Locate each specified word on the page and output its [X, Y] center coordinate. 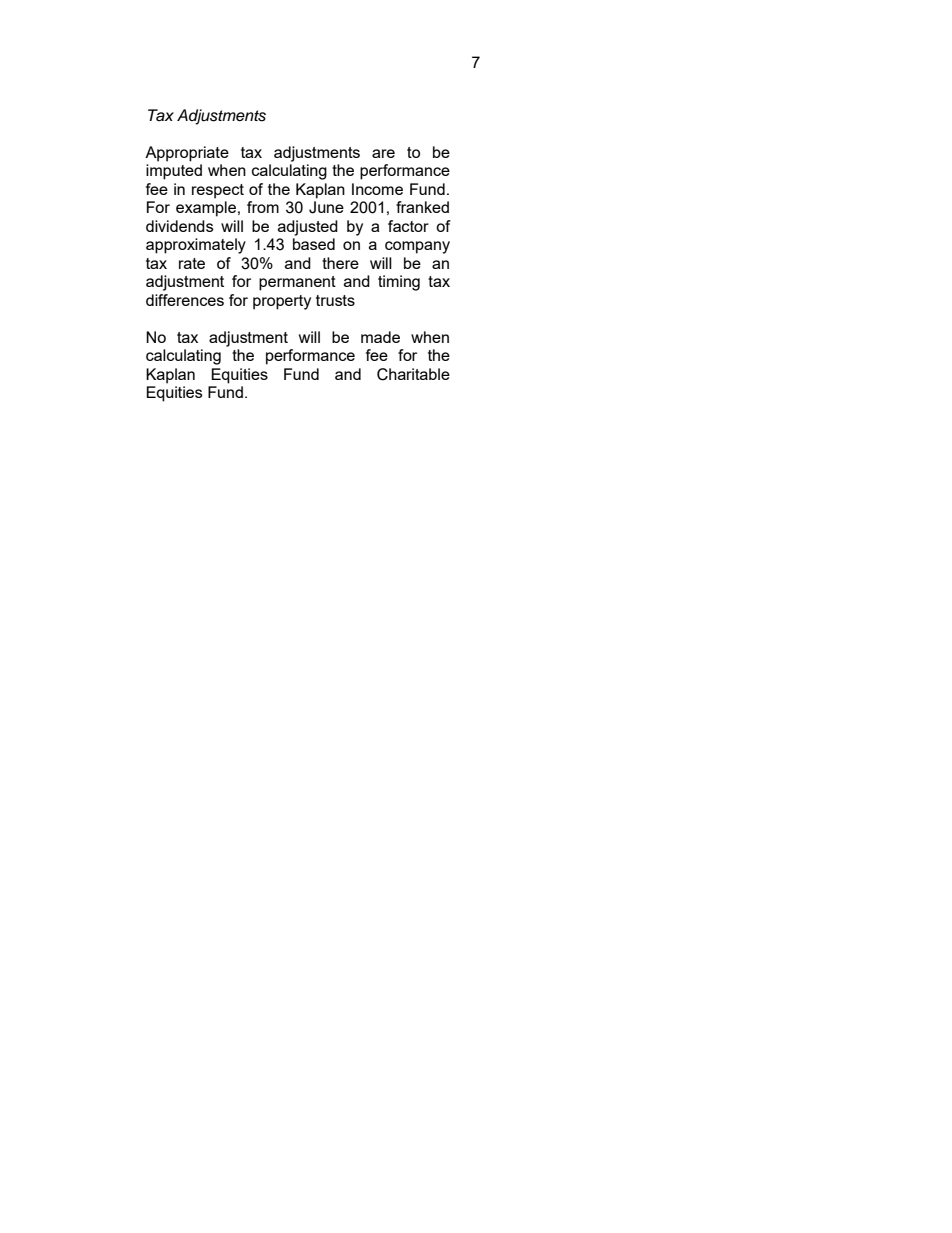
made [380, 337]
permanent [297, 283]
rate [192, 263]
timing [399, 283]
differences [185, 300]
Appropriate [187, 154]
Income [377, 189]
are [383, 153]
